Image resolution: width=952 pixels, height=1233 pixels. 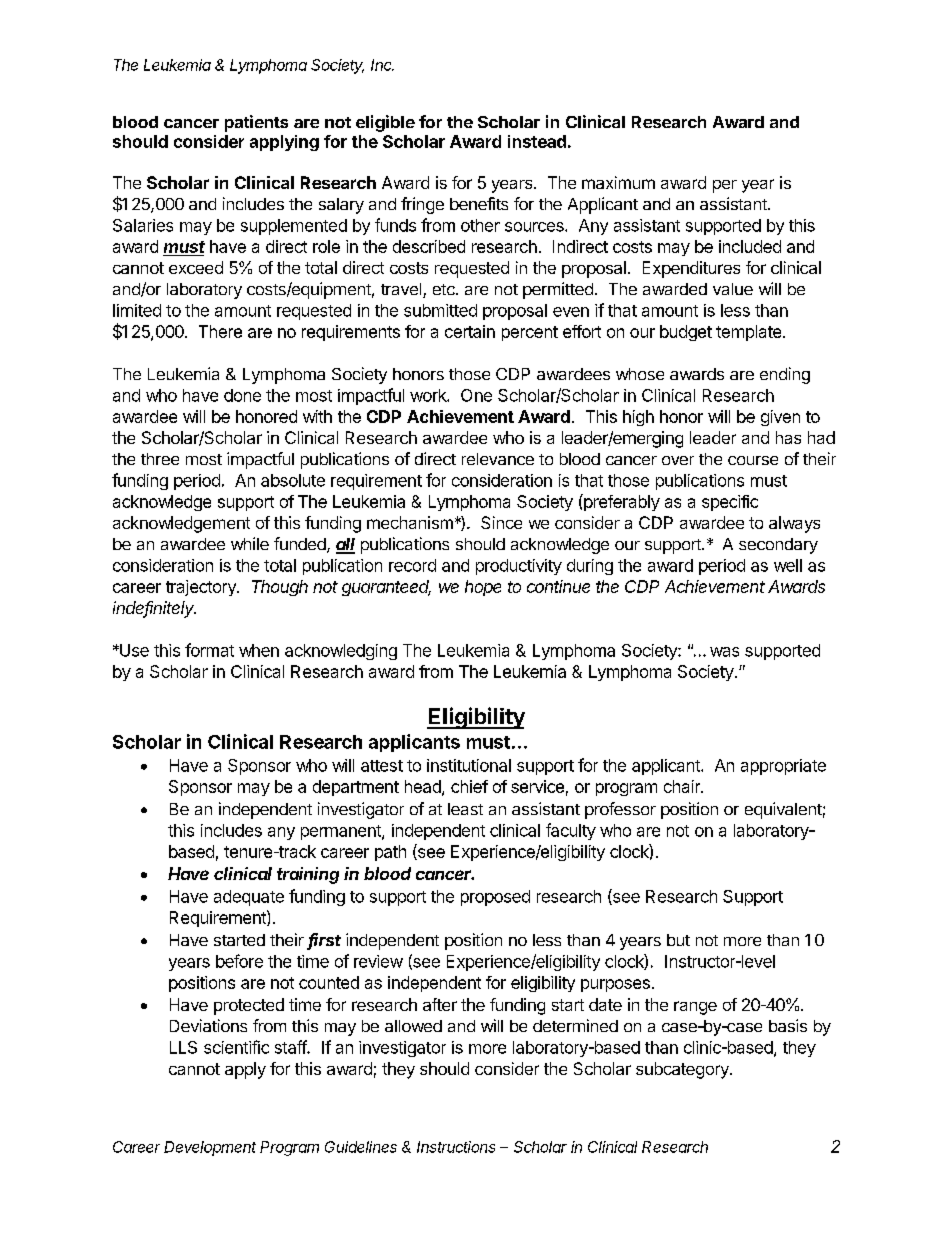 What do you see at coordinates (242, 395) in the screenshot?
I see `done` at bounding box center [242, 395].
